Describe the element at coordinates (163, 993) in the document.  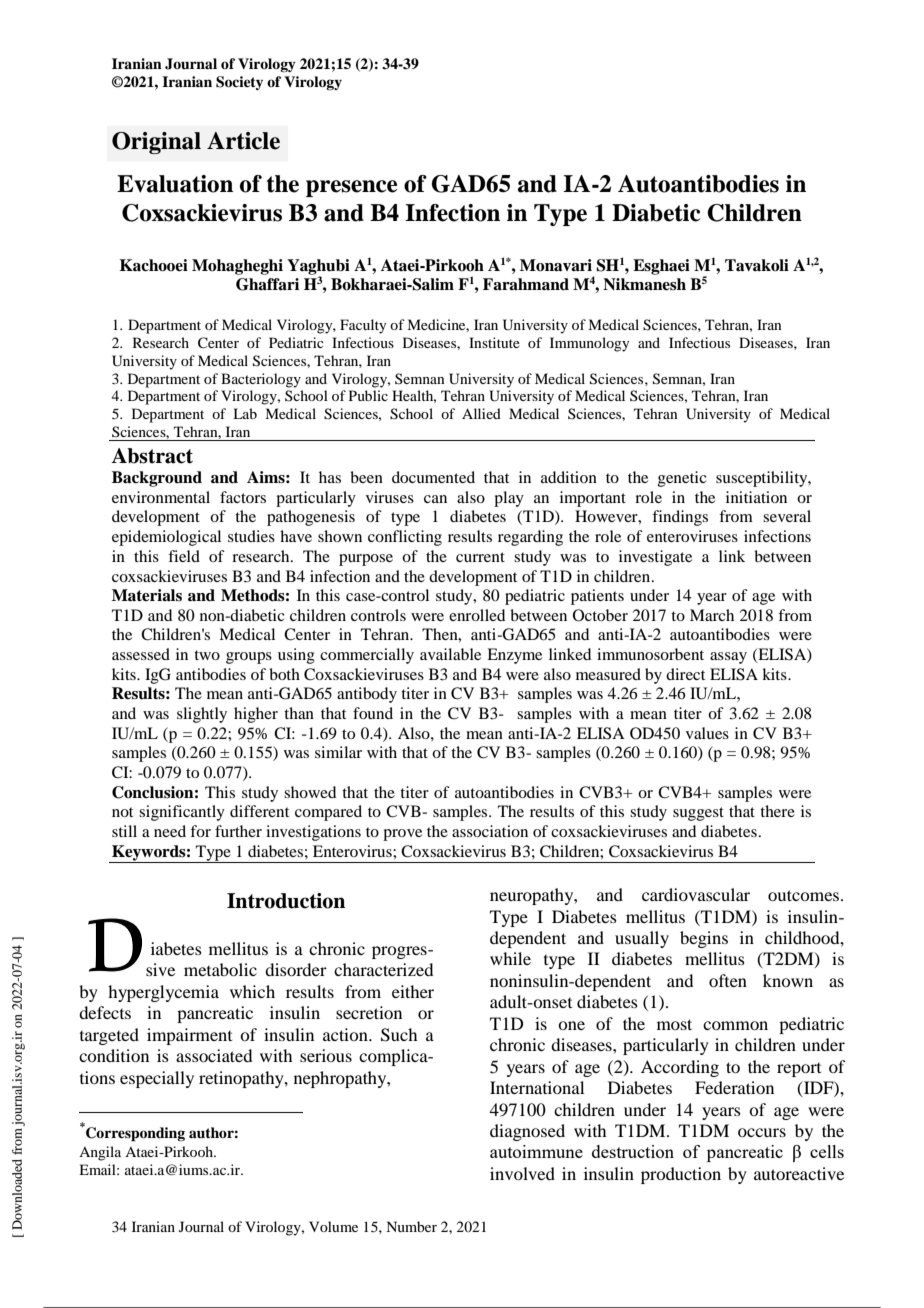
I see `hyperglycemia` at that location.
